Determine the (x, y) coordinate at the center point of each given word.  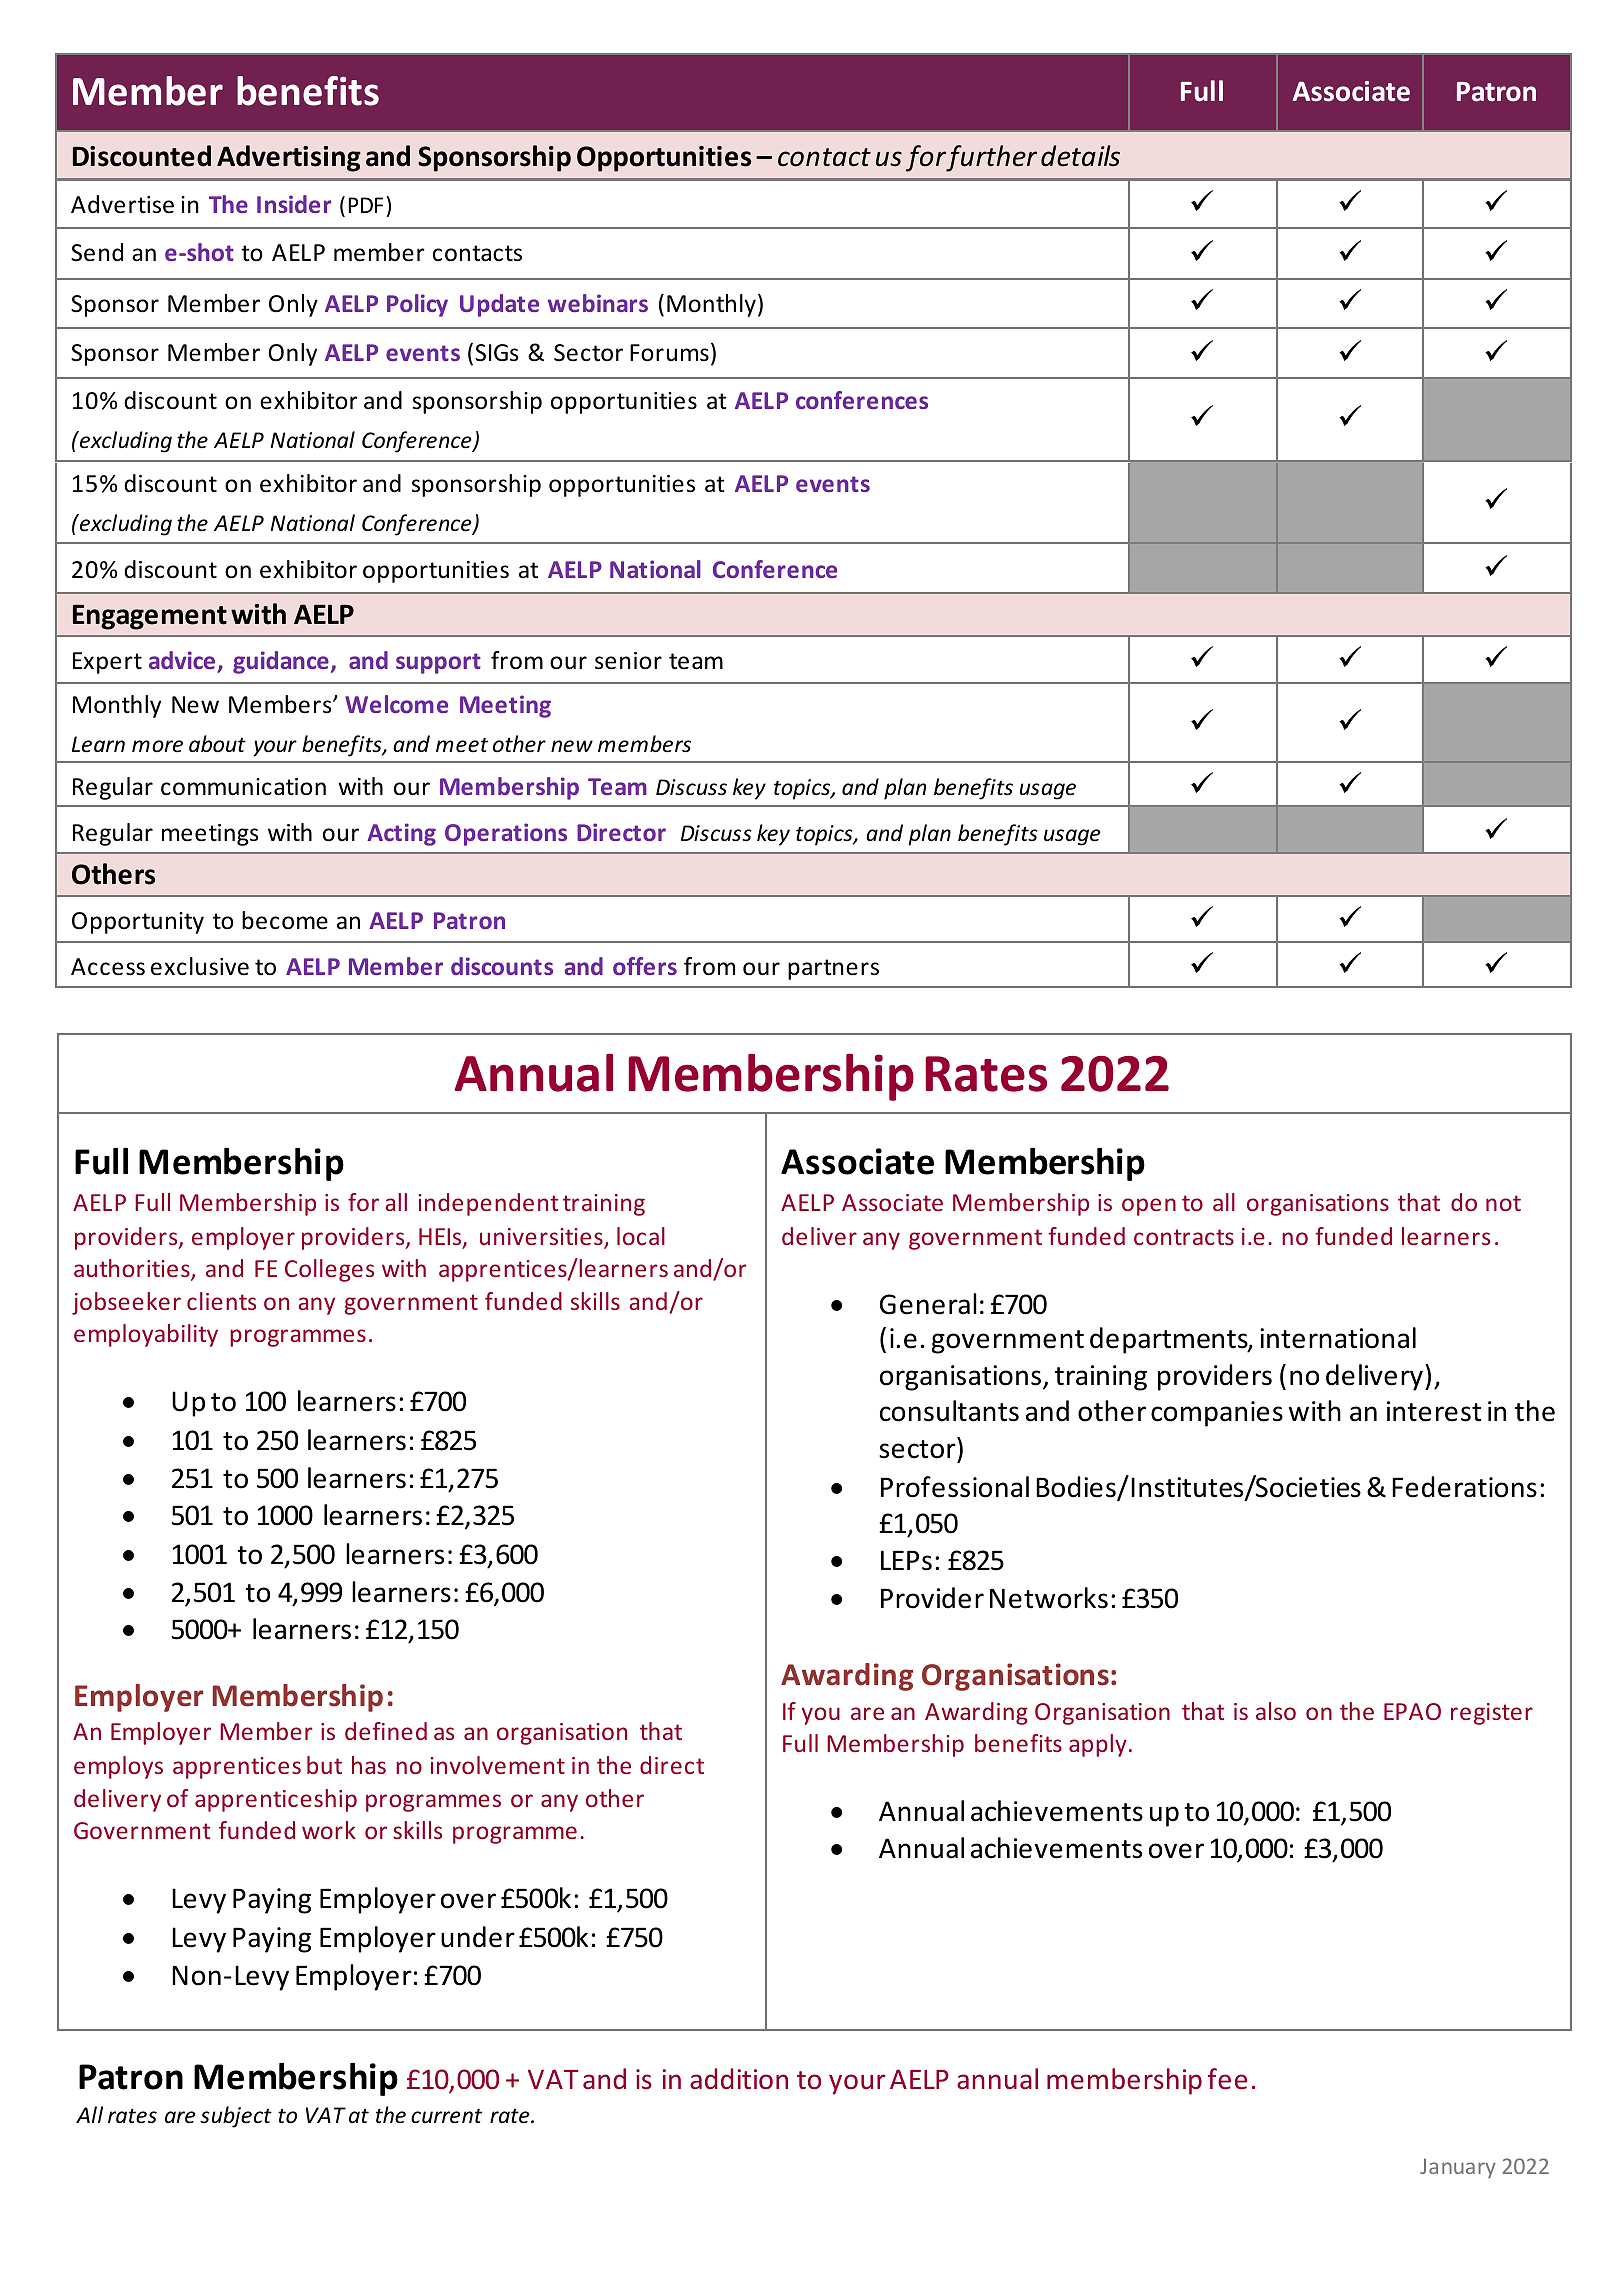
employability (146, 1335)
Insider (294, 204)
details (1080, 156)
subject (236, 2117)
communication (243, 787)
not (1503, 1203)
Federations (1464, 1487)
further (991, 158)
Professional (955, 1487)
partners (833, 969)
